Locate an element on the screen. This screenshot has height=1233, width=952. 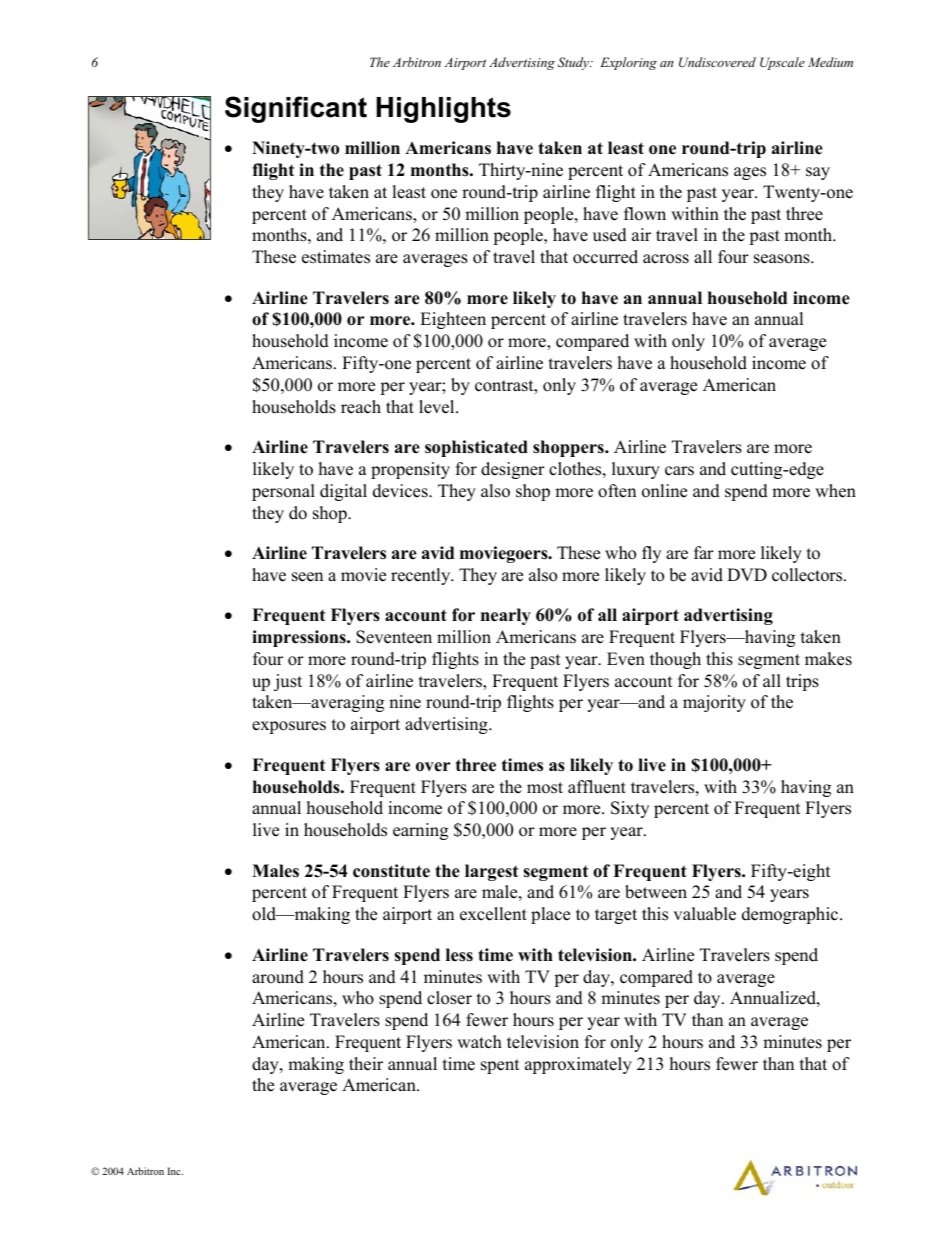
when is located at coordinates (835, 491).
